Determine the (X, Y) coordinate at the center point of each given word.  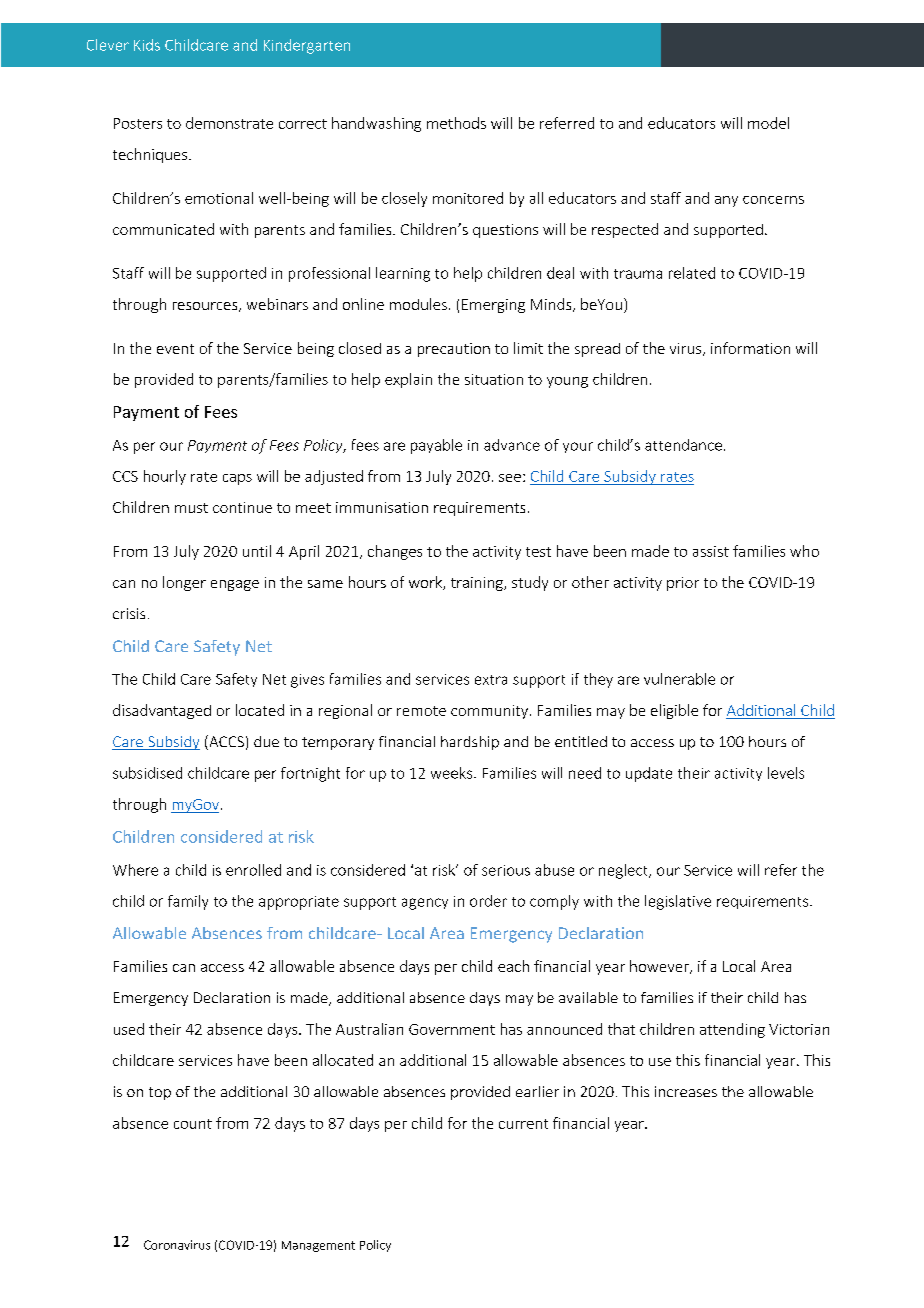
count (193, 1124)
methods (456, 123)
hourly (165, 477)
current (523, 1124)
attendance (683, 445)
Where (135, 870)
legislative (678, 902)
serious (506, 870)
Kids (147, 45)
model (768, 123)
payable (436, 446)
